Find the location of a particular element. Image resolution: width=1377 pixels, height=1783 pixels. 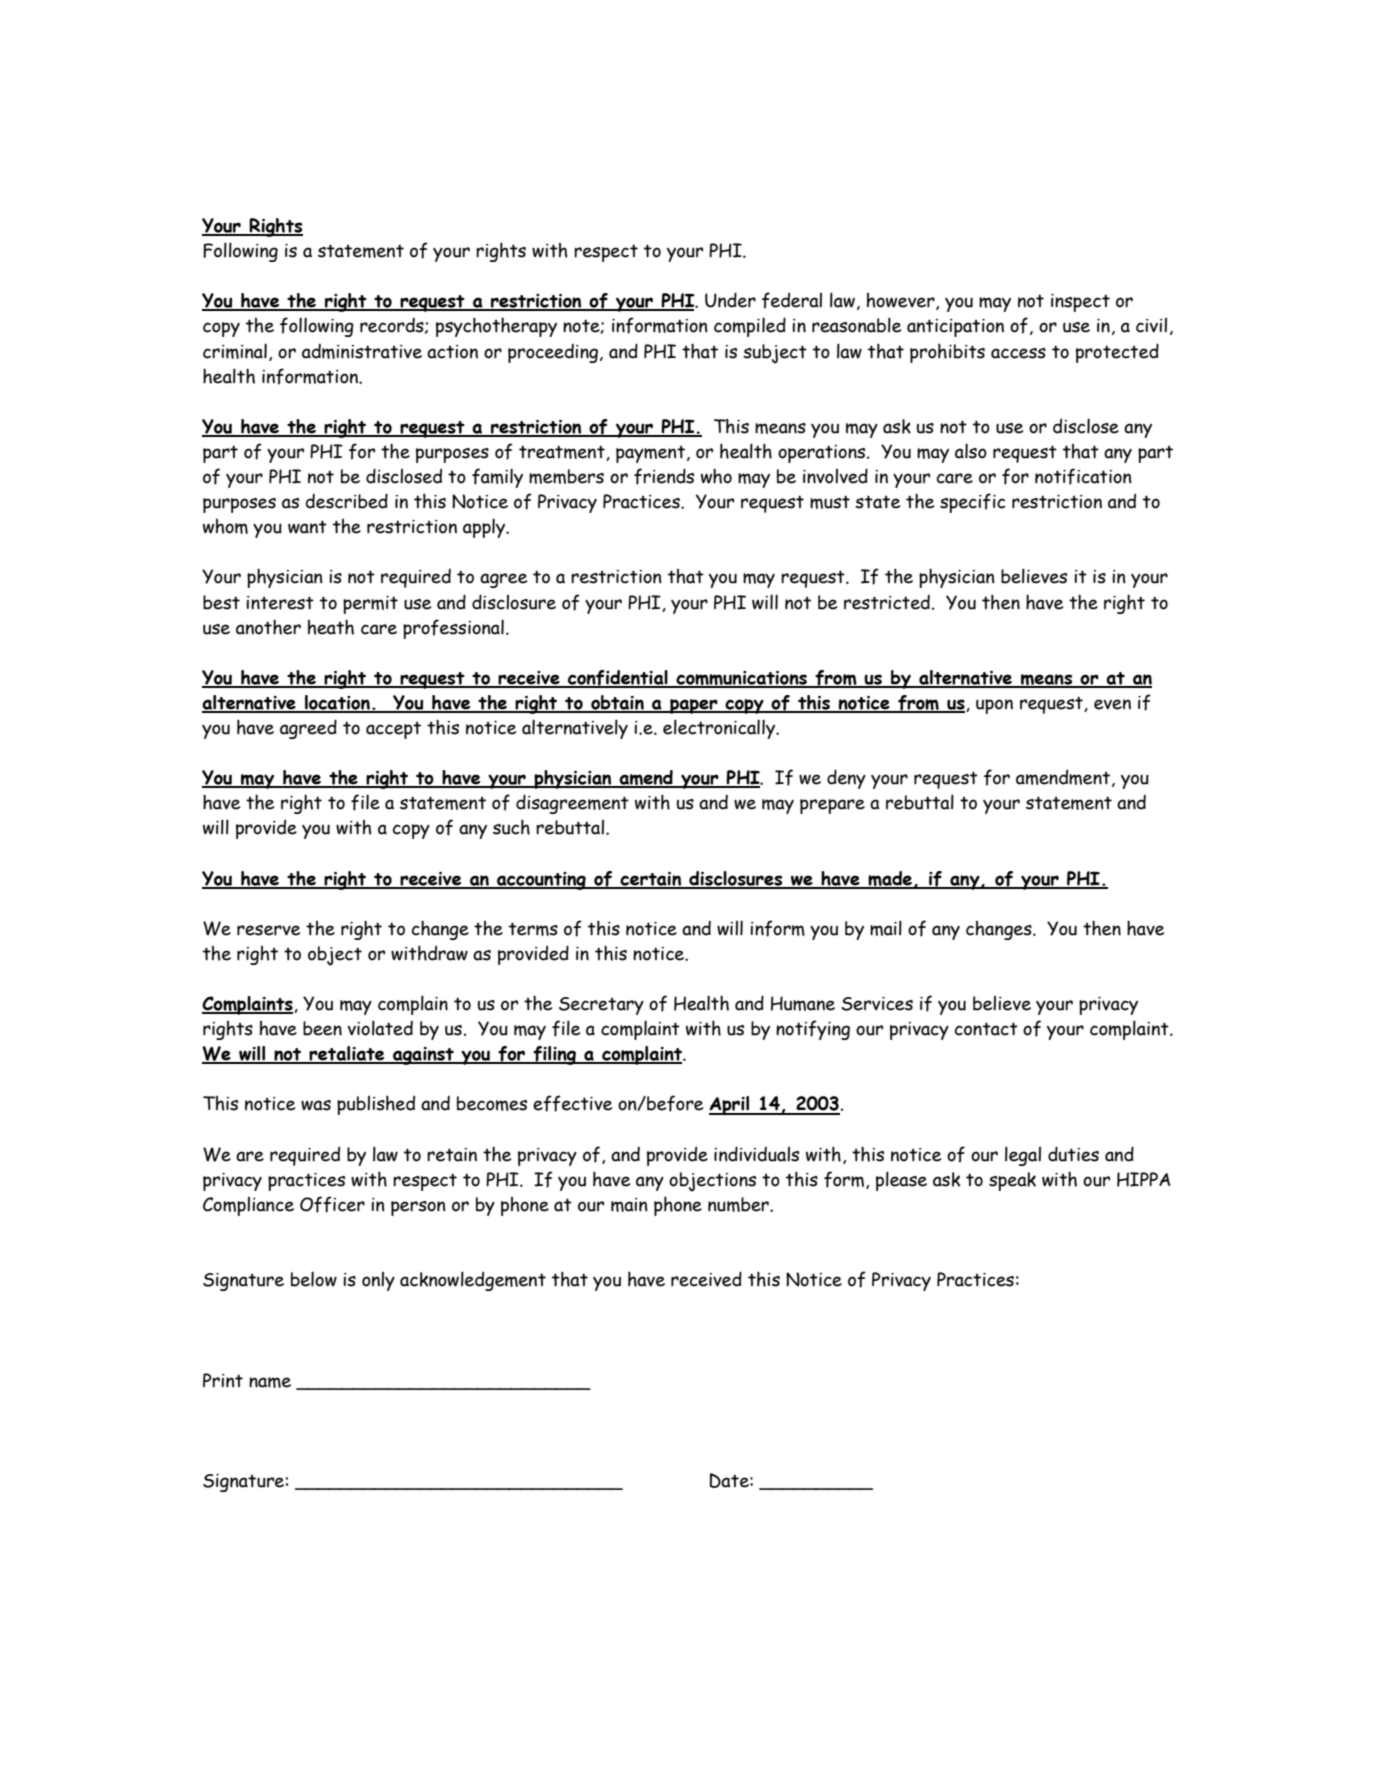

name is located at coordinates (270, 1382).
